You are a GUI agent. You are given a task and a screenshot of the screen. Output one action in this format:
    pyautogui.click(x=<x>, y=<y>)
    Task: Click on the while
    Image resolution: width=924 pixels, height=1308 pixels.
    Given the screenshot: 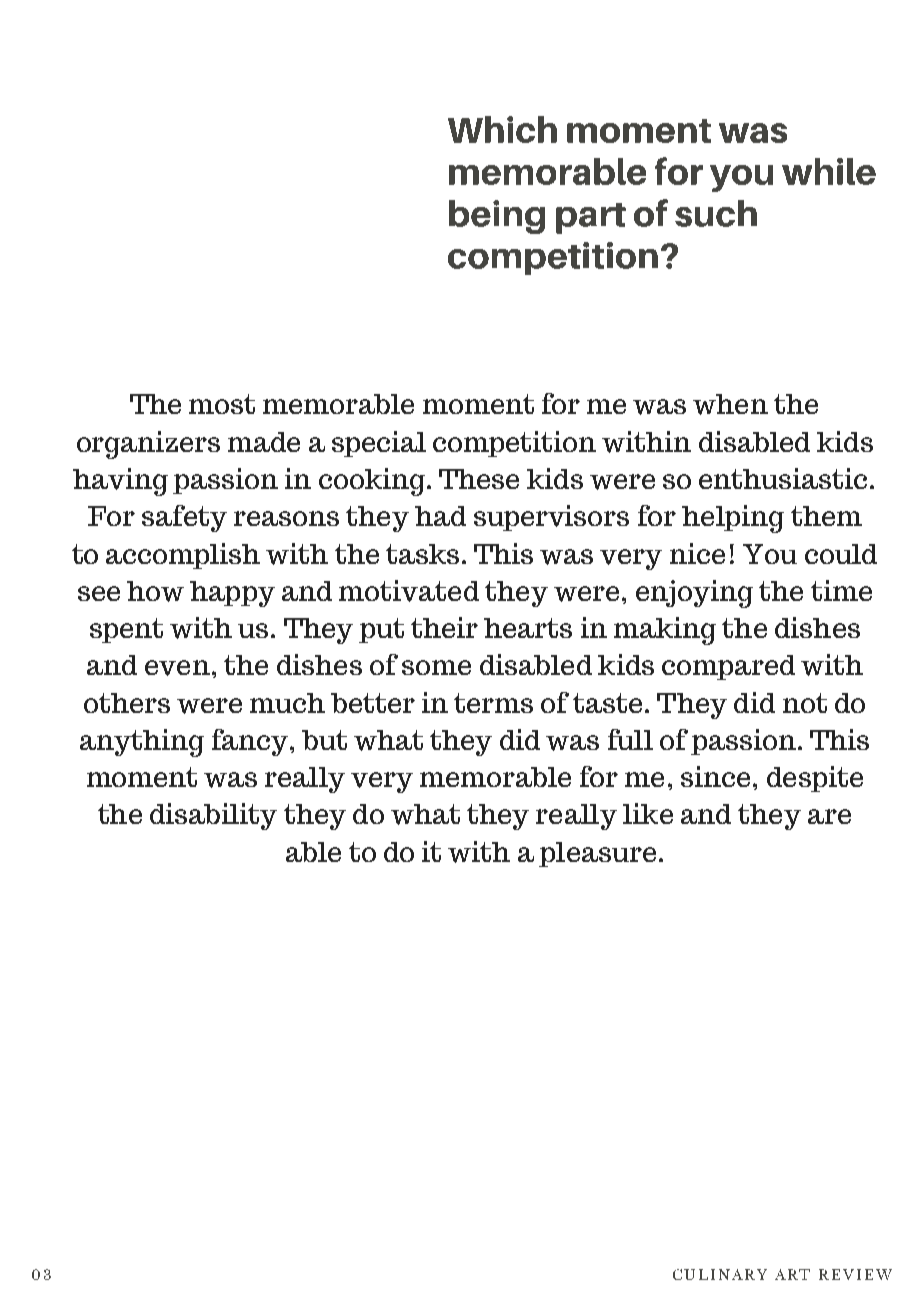 What is the action you would take?
    pyautogui.click(x=829, y=171)
